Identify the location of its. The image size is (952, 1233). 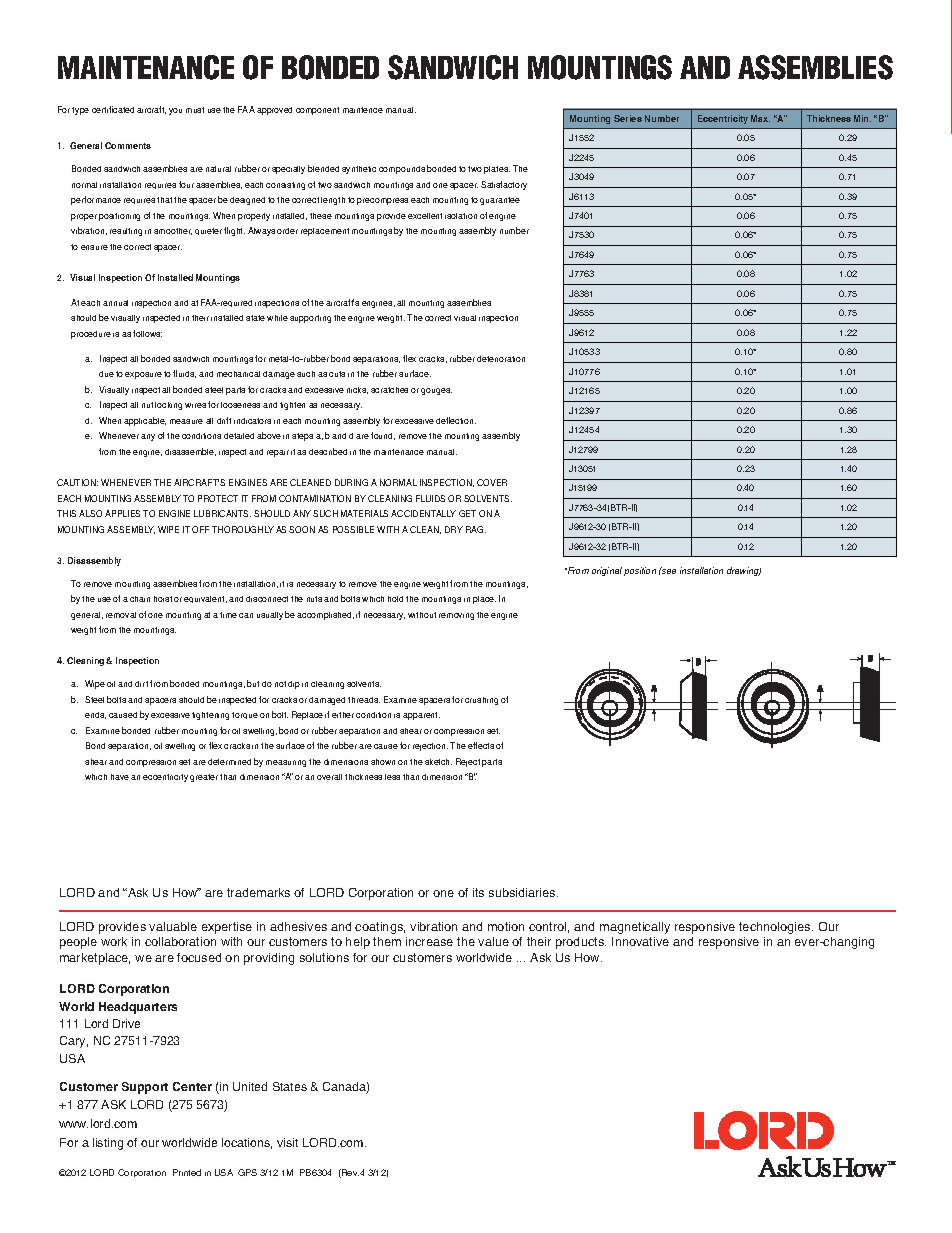
(478, 892).
